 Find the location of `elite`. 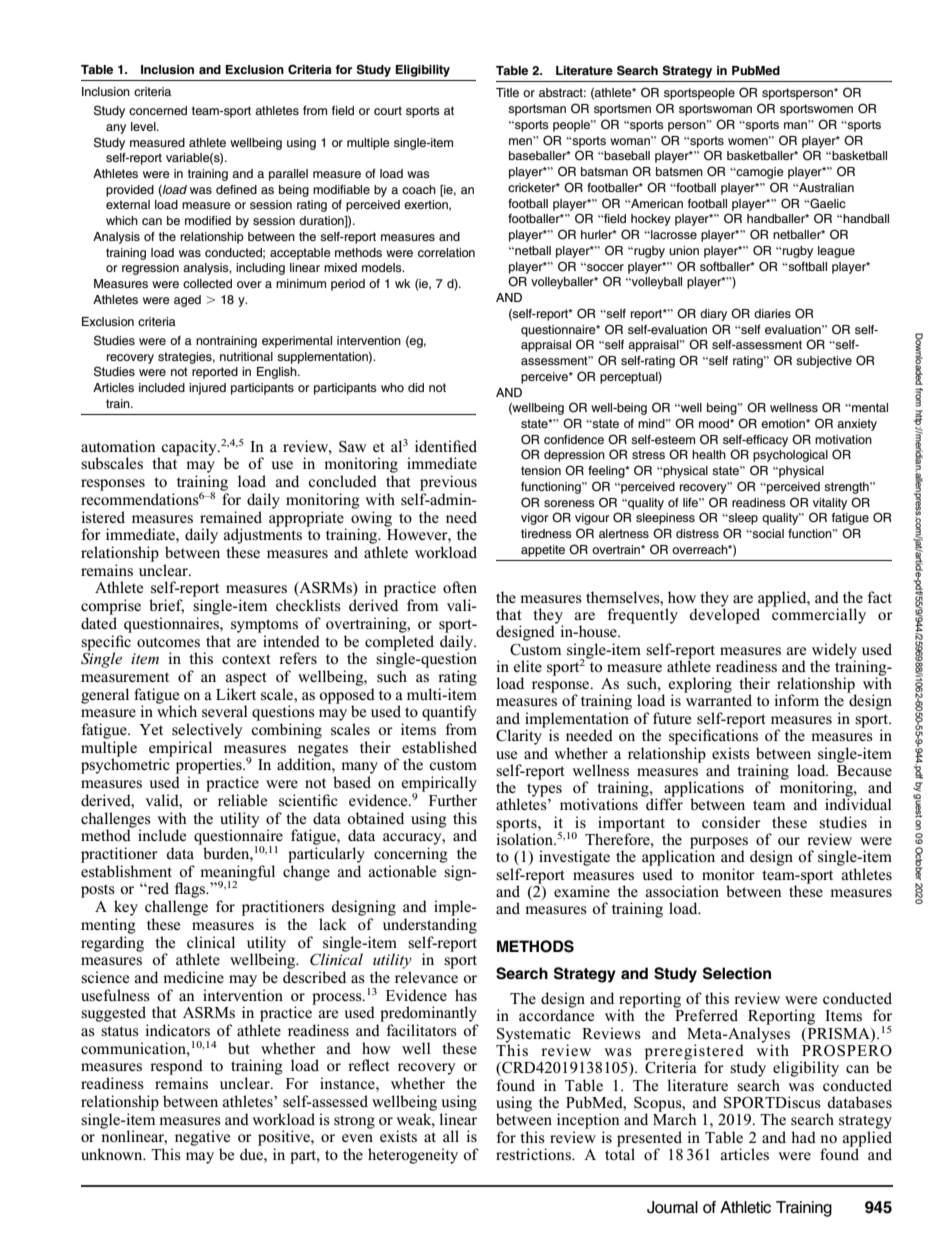

elite is located at coordinates (527, 666).
